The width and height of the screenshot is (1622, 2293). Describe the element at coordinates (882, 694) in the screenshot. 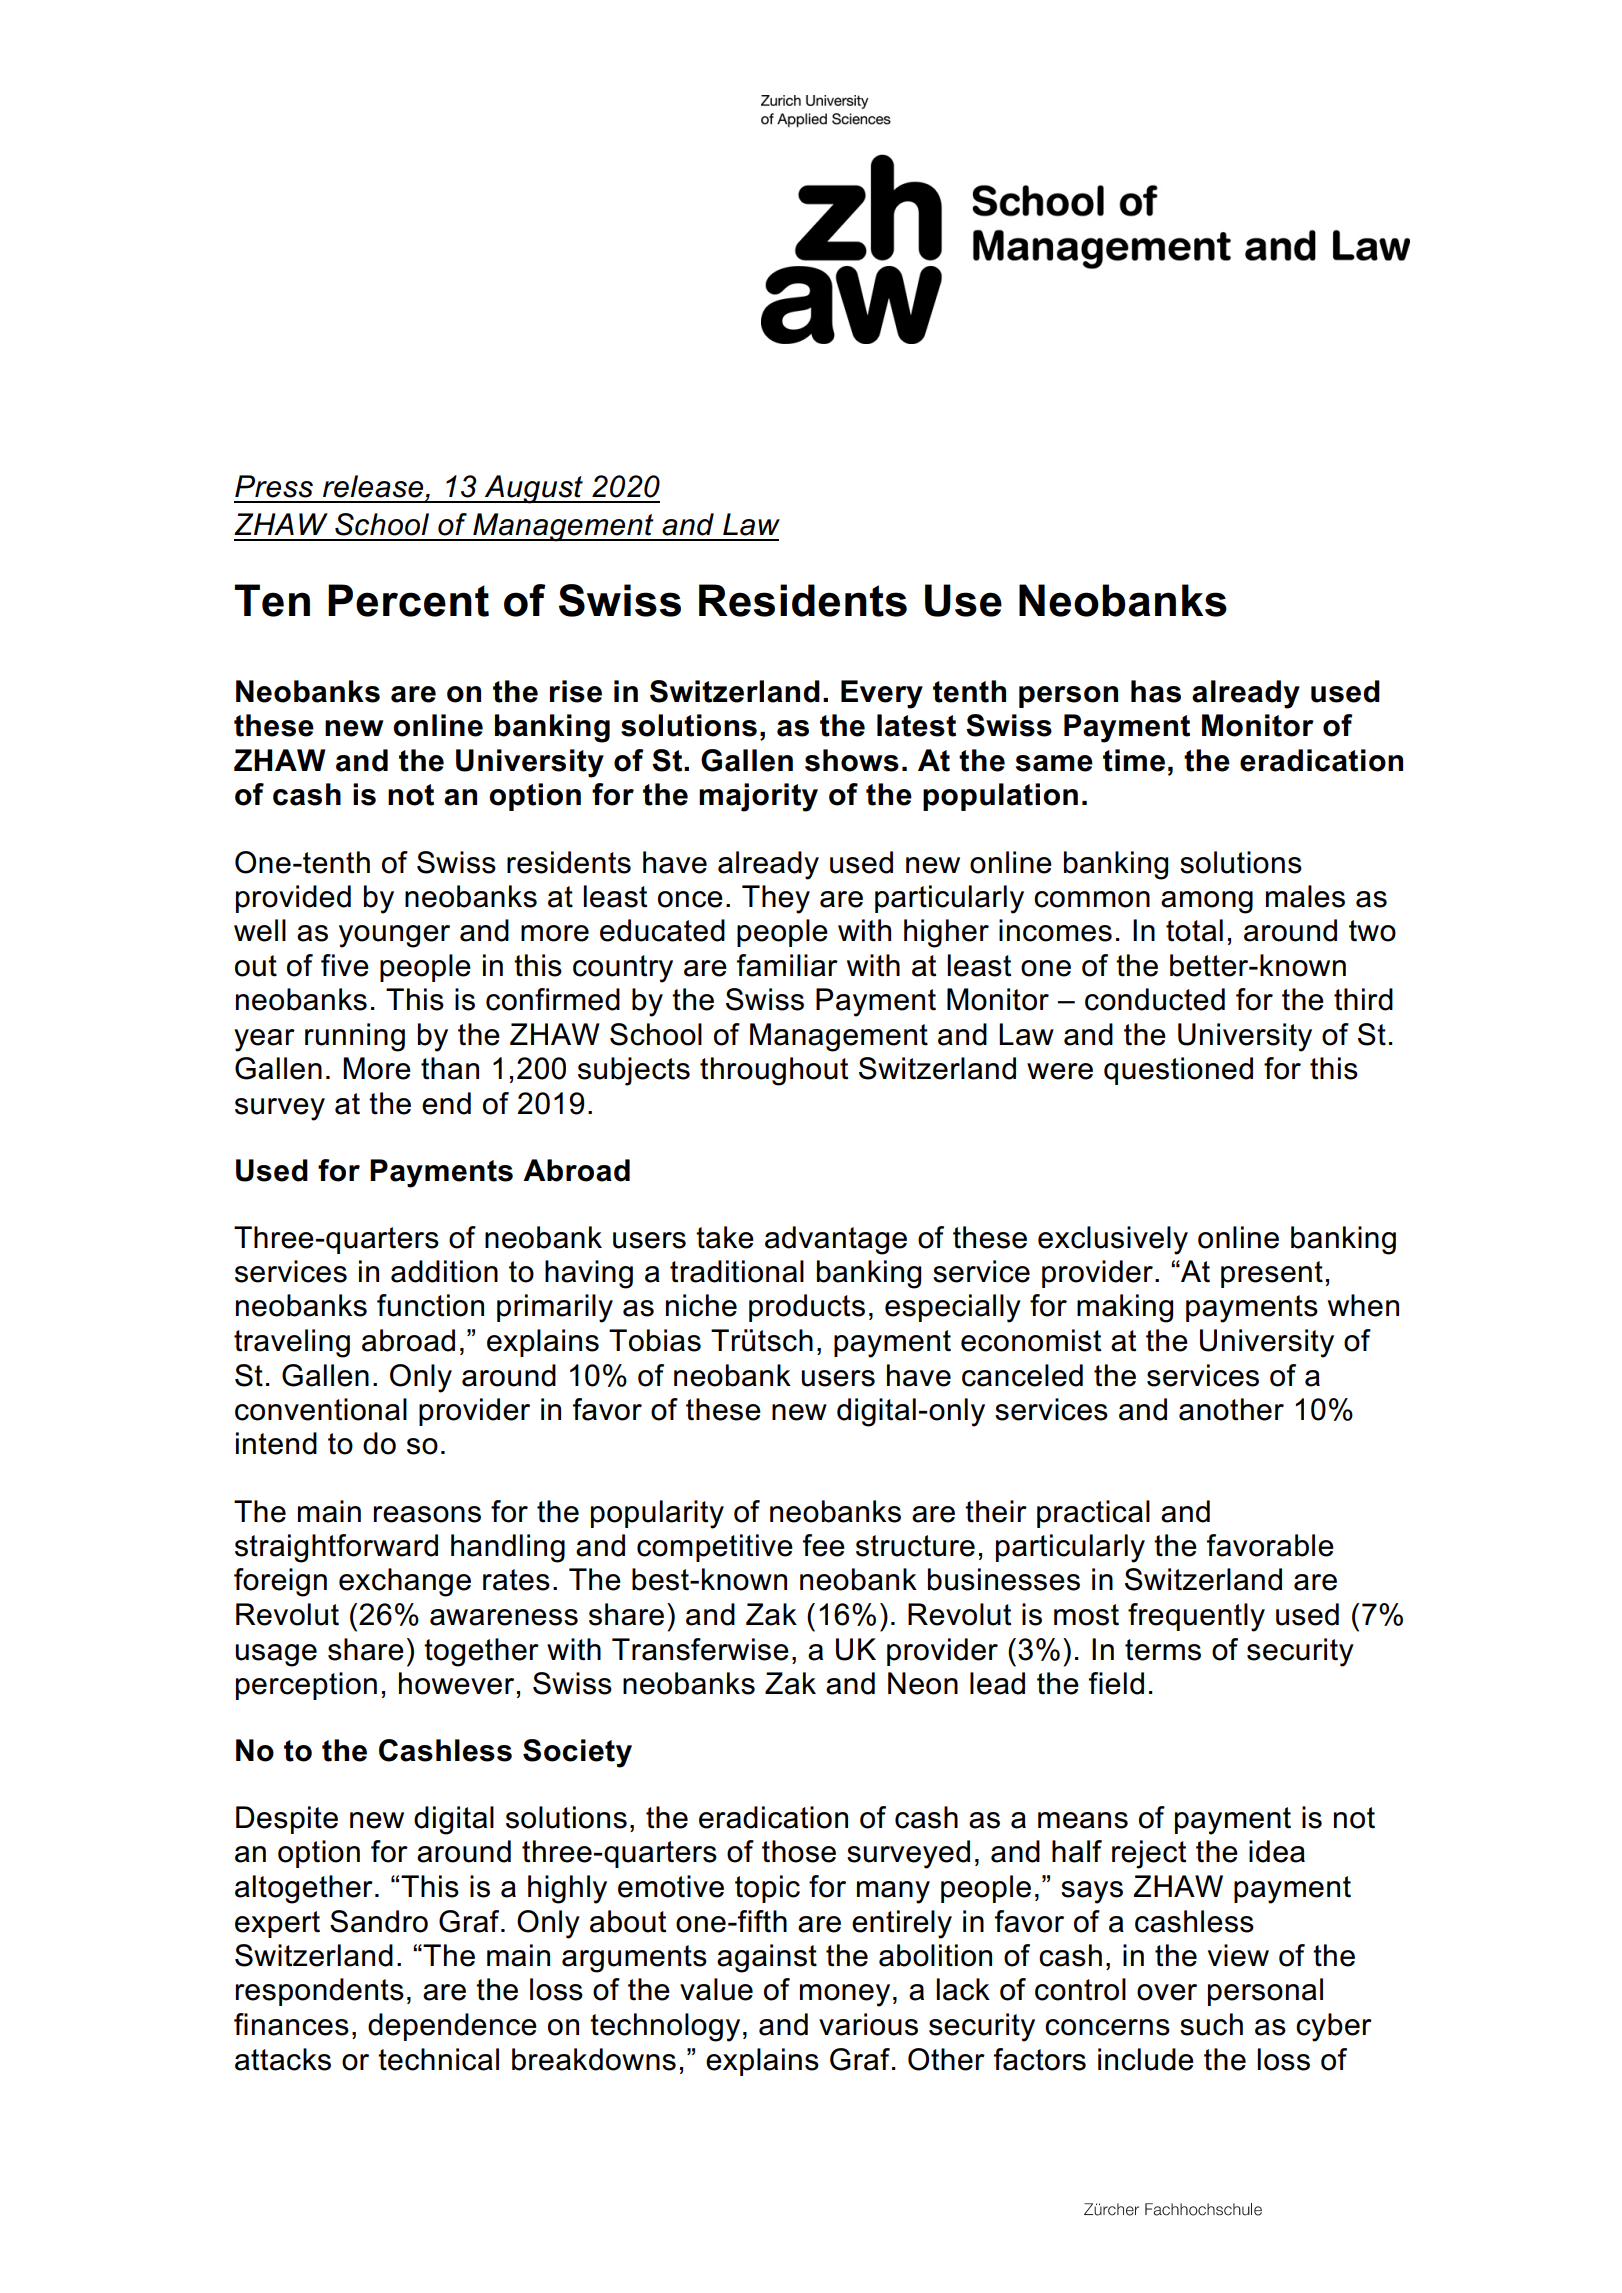

I see `Every` at that location.
